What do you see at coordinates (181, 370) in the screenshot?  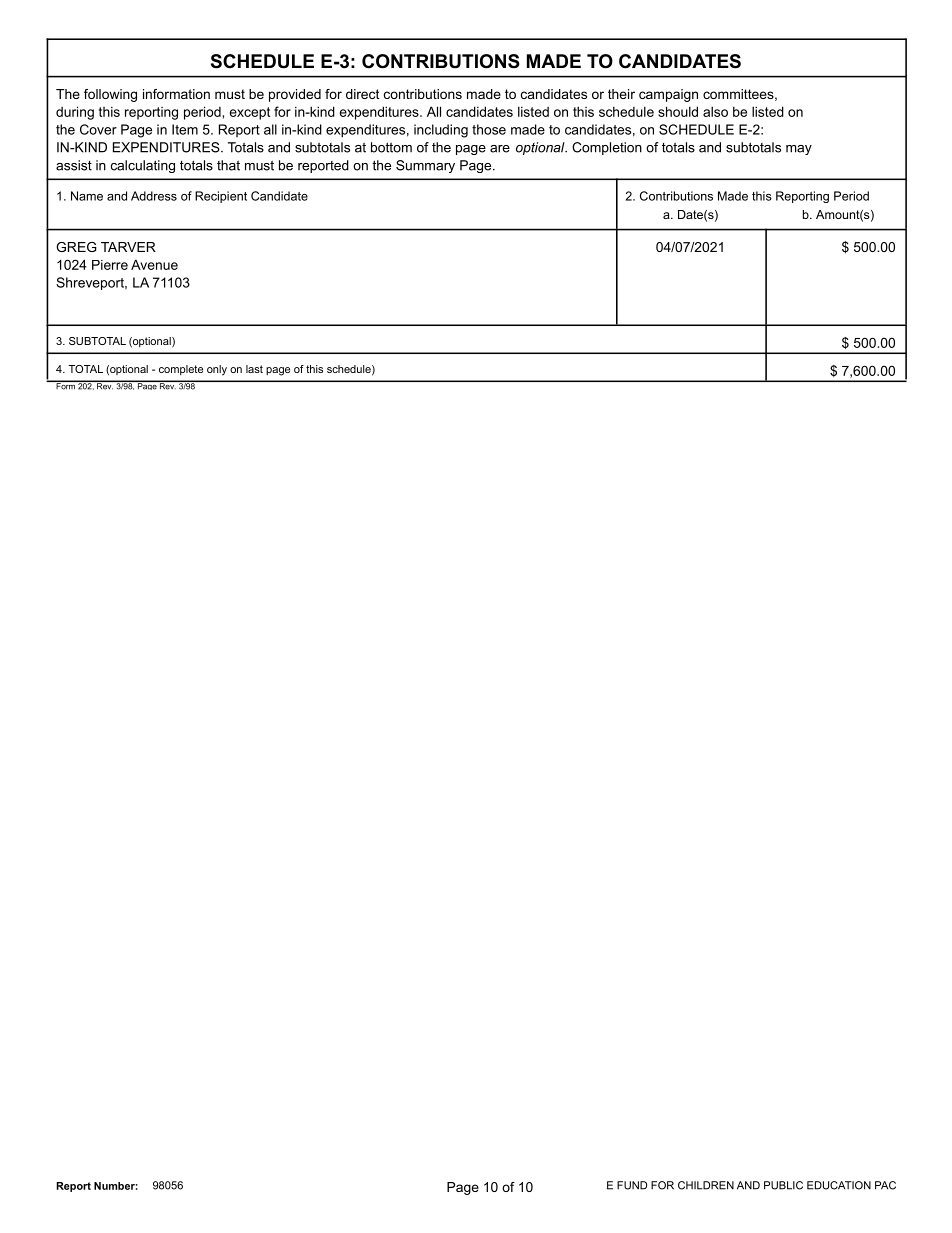 I see `complete` at bounding box center [181, 370].
